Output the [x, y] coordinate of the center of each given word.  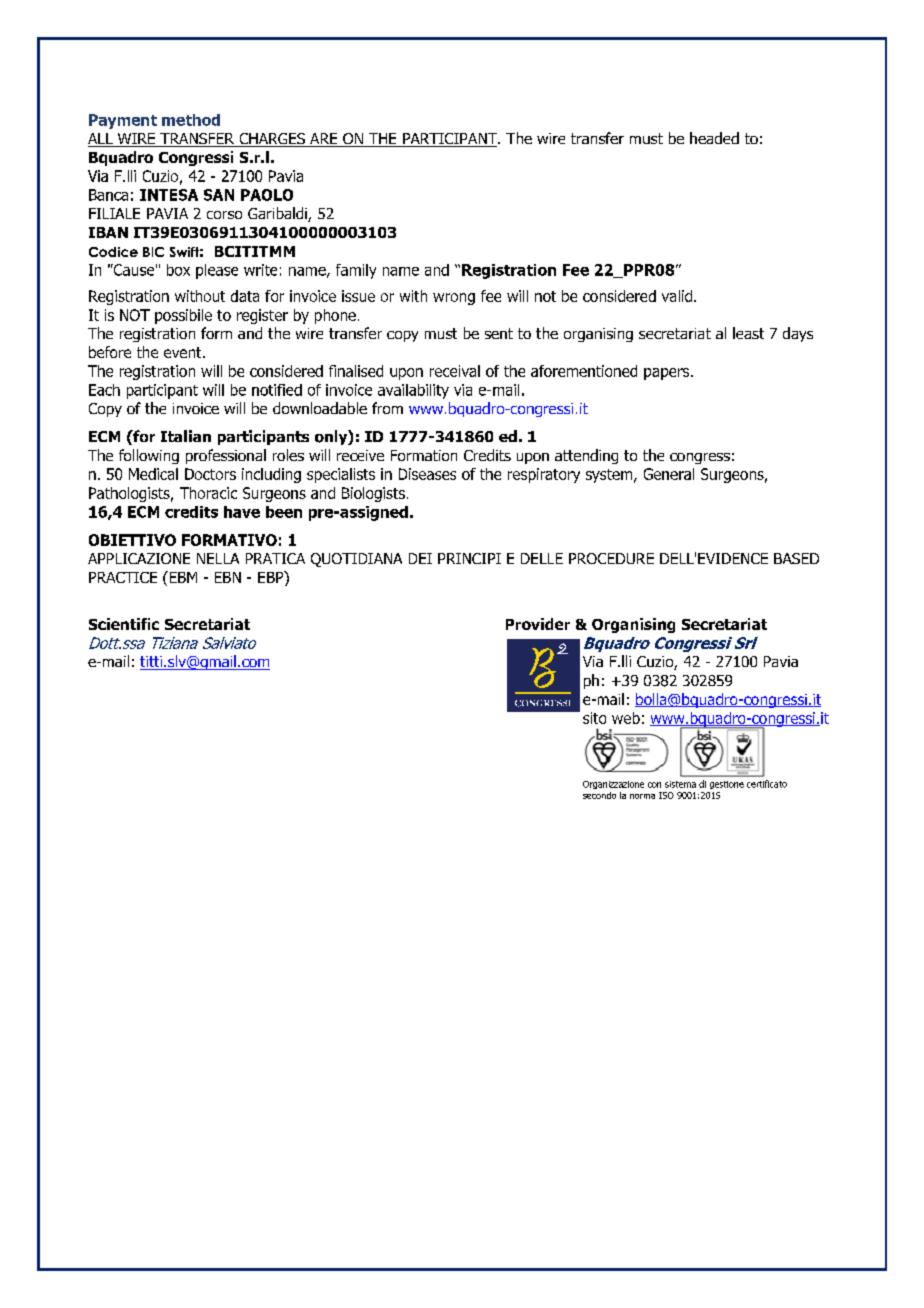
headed [714, 138]
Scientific [124, 624]
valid [677, 296]
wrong [454, 299]
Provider [538, 624]
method [191, 120]
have [242, 512]
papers [668, 374]
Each [104, 390]
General [669, 474]
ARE [324, 140]
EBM [182, 577]
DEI [420, 558]
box [178, 270]
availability [413, 391]
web [626, 718]
